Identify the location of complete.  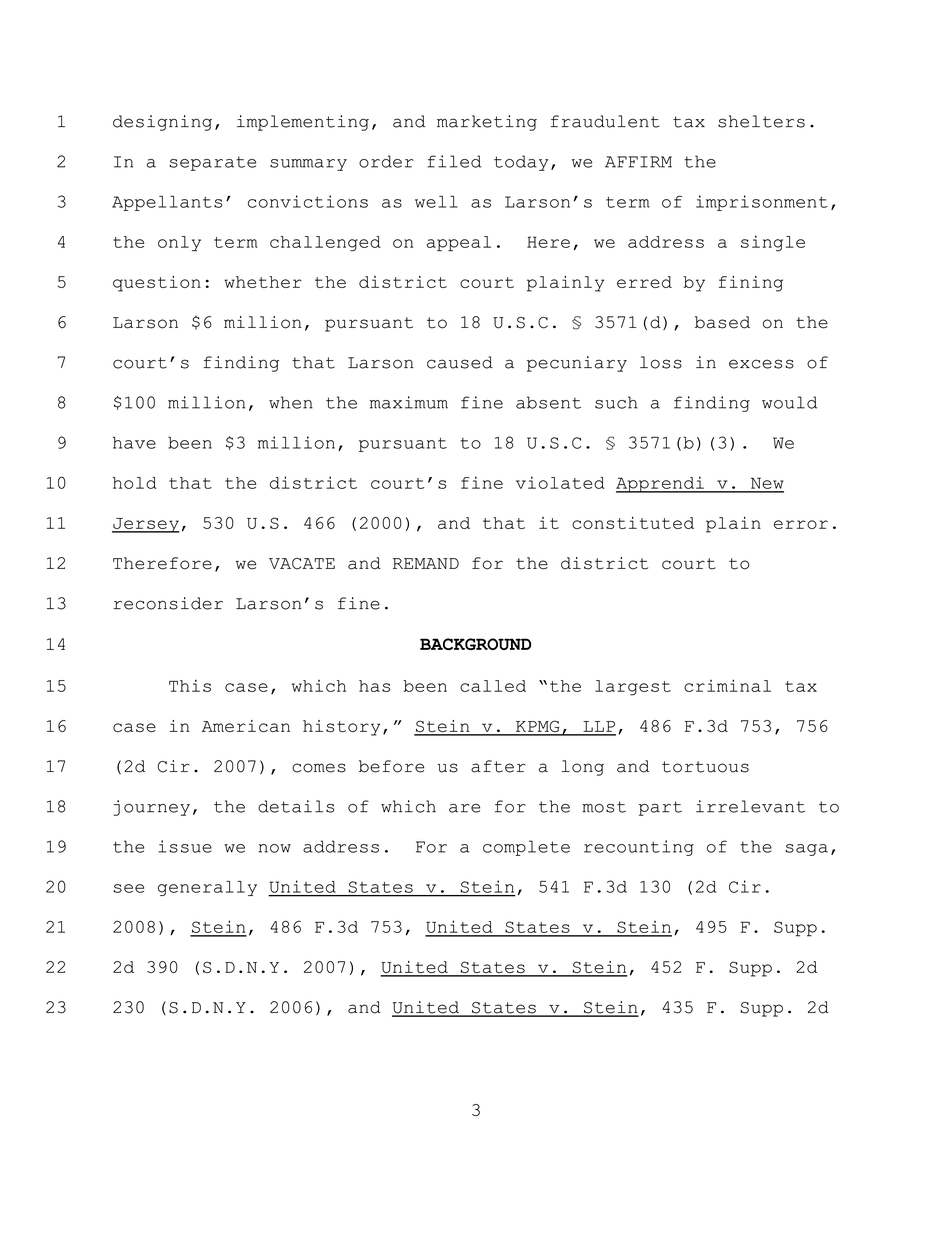
(526, 848).
